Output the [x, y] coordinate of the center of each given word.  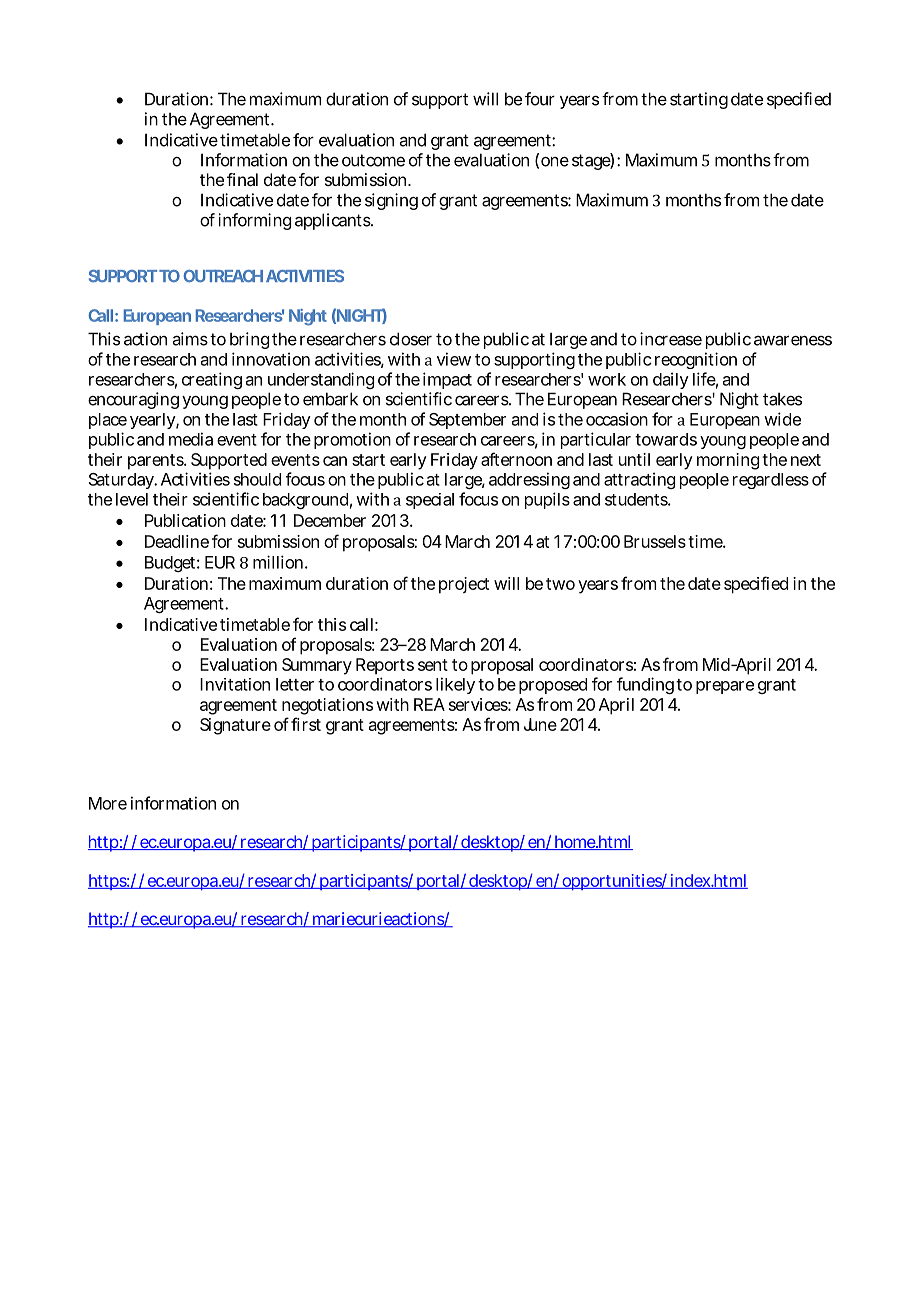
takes [782, 399]
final [242, 179]
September [467, 421]
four [540, 99]
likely [455, 685]
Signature [235, 726]
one [555, 162]
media [191, 439]
